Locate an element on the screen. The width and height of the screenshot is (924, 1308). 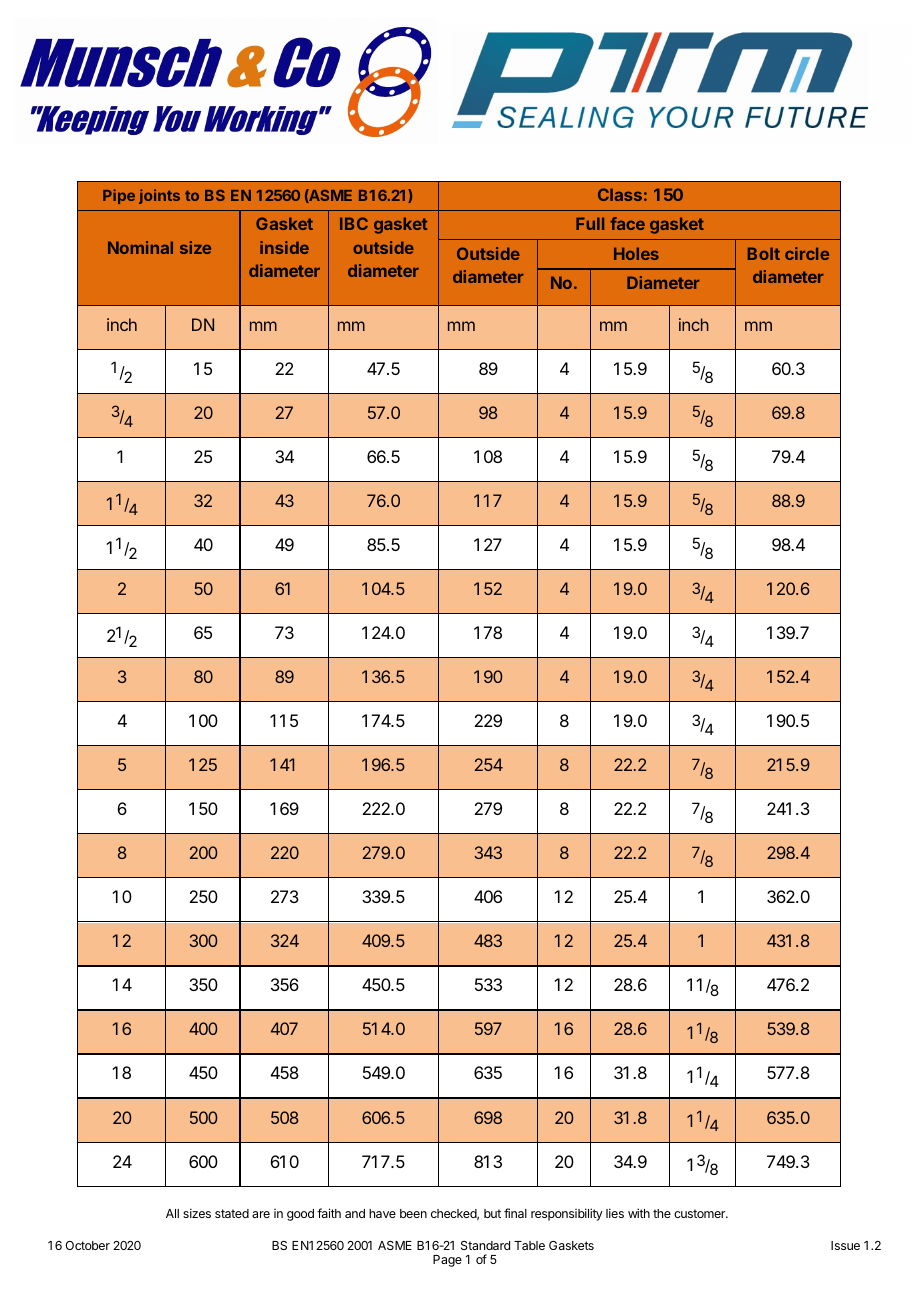
but is located at coordinates (492, 1213).
